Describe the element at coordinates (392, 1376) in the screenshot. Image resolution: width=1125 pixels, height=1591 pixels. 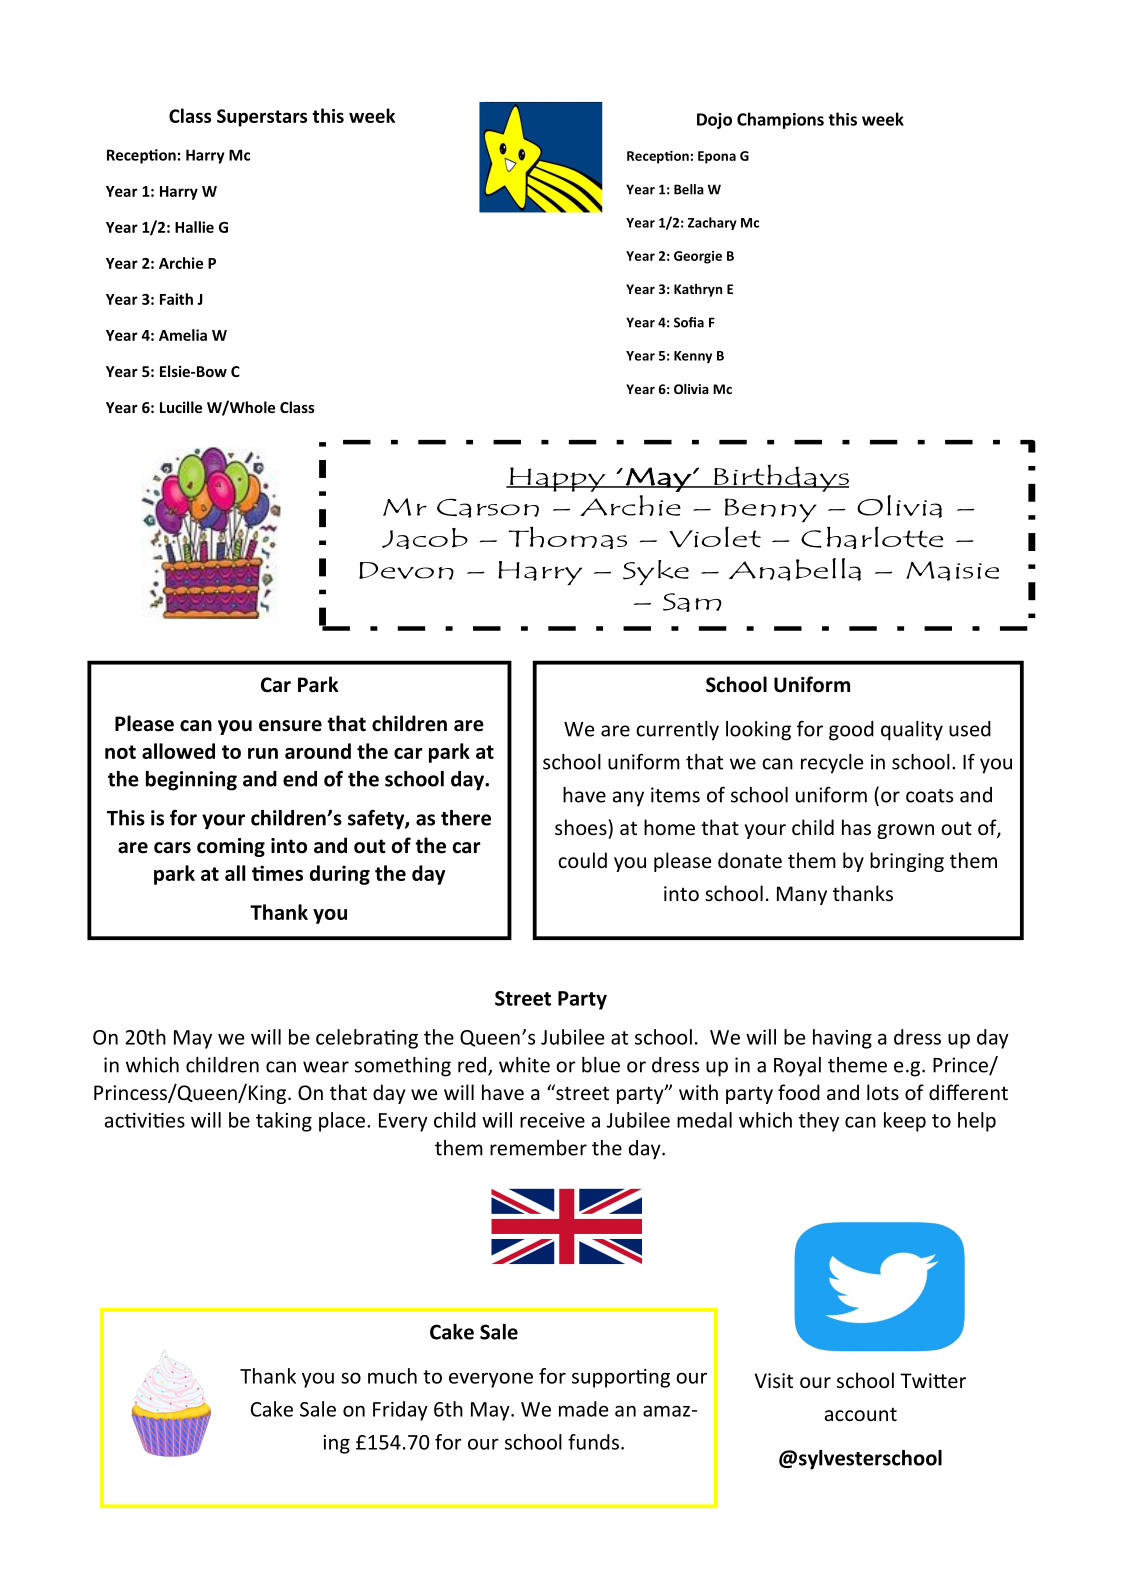
I see `much` at that location.
